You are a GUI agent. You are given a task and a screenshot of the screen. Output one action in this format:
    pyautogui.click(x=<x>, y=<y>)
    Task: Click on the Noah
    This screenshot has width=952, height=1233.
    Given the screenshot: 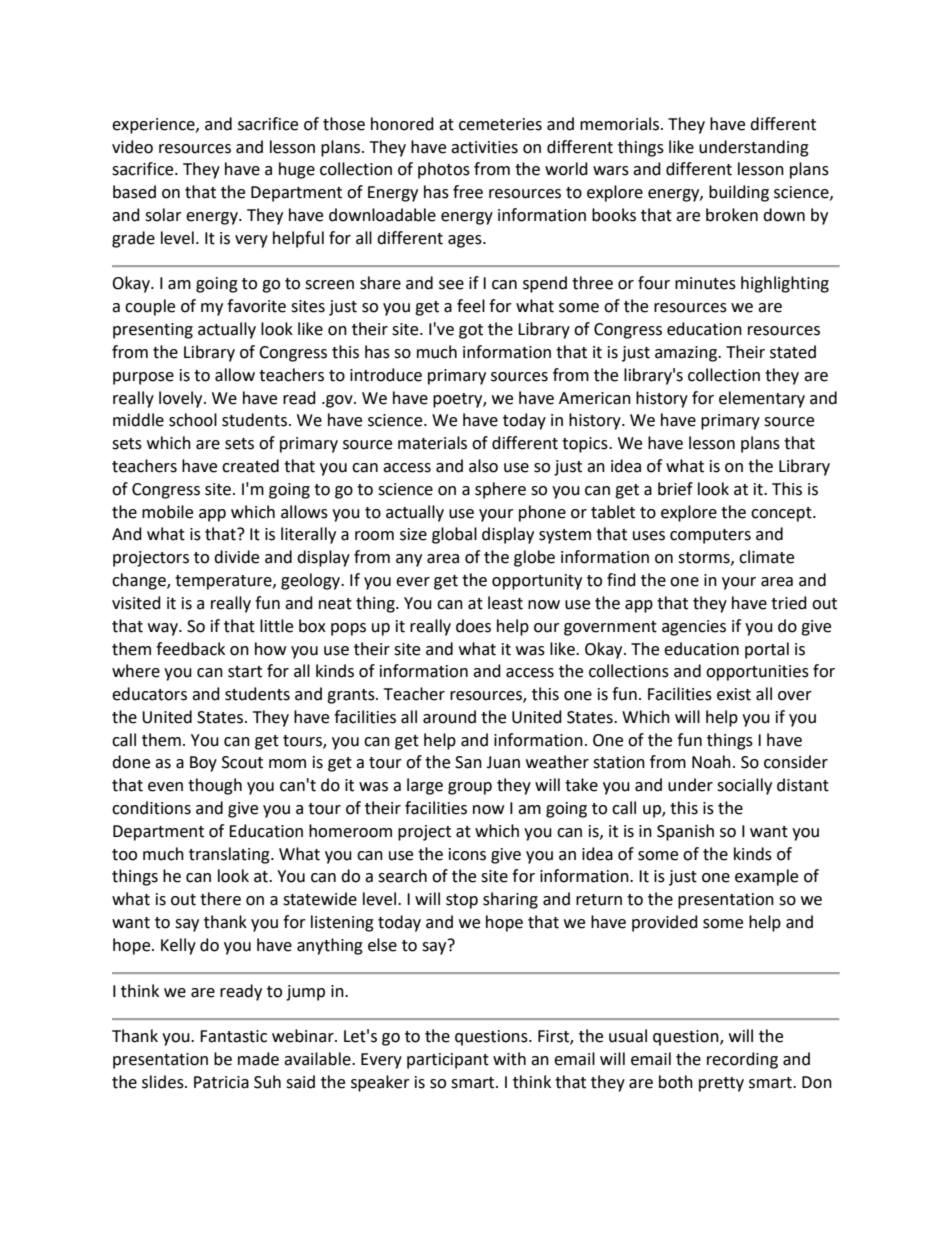 What is the action you would take?
    pyautogui.click(x=711, y=762)
